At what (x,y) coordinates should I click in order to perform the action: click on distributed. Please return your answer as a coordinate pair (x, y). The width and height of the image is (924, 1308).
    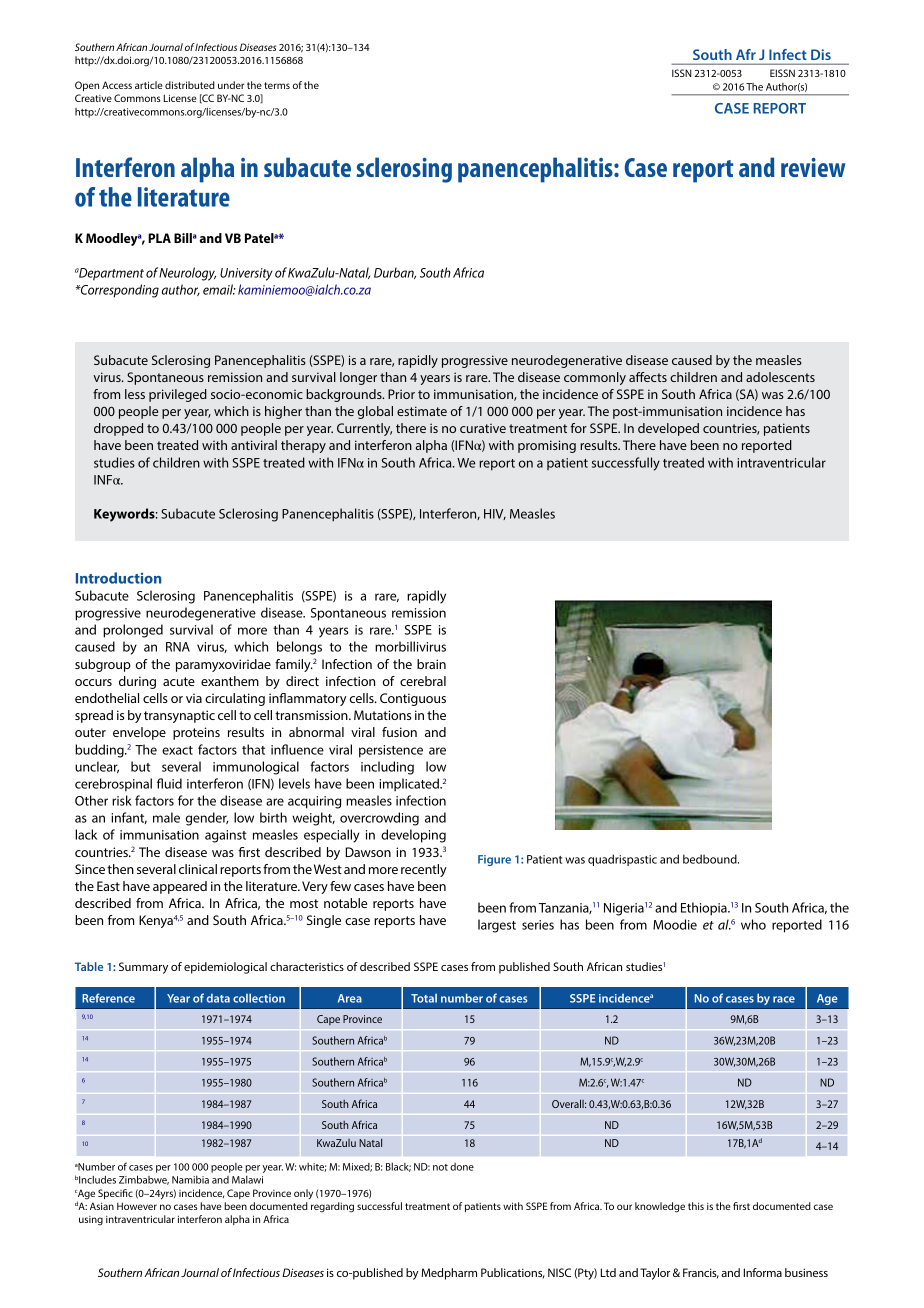
    Looking at the image, I should click on (190, 85).
